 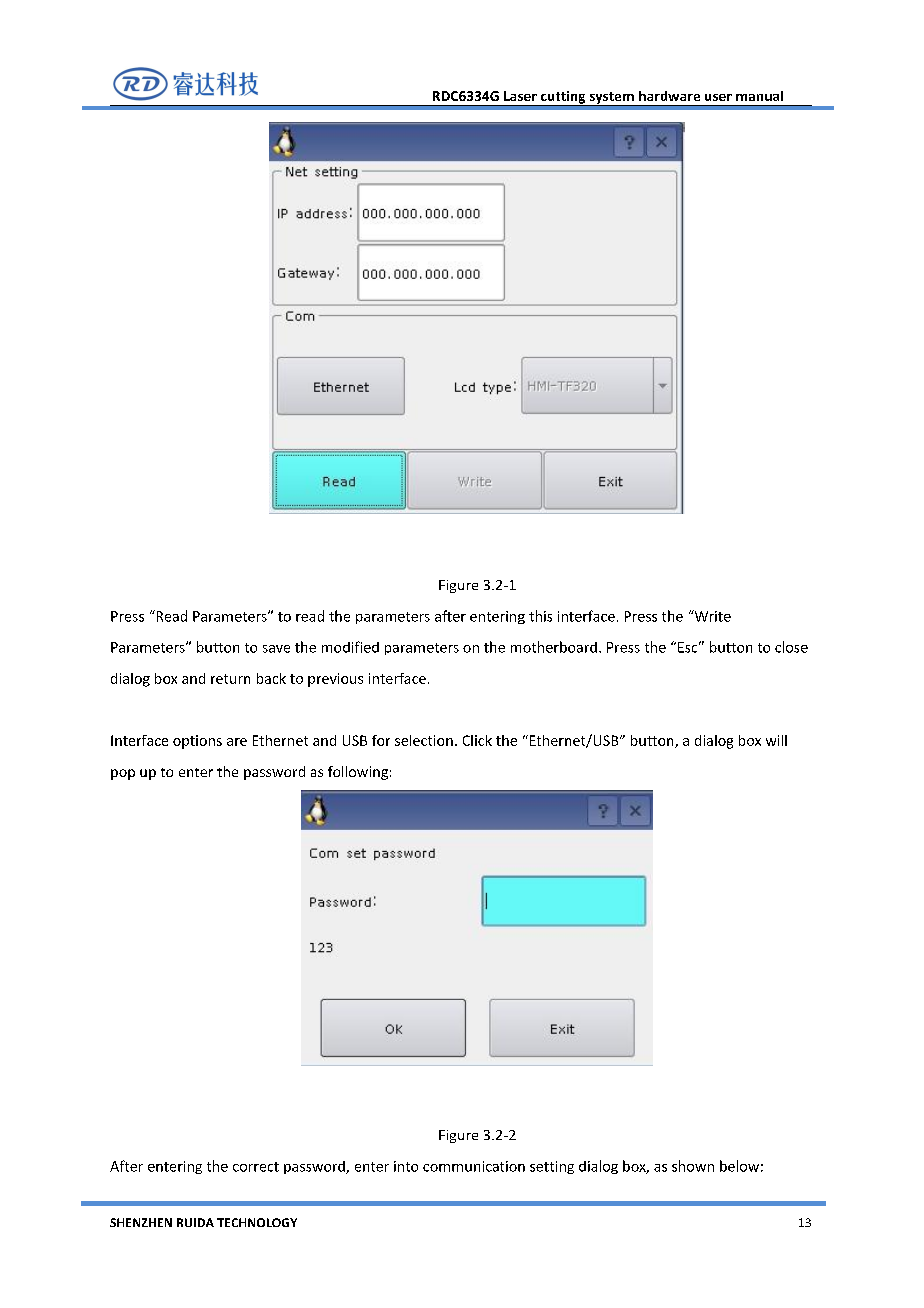 I want to click on will, so click(x=776, y=740).
